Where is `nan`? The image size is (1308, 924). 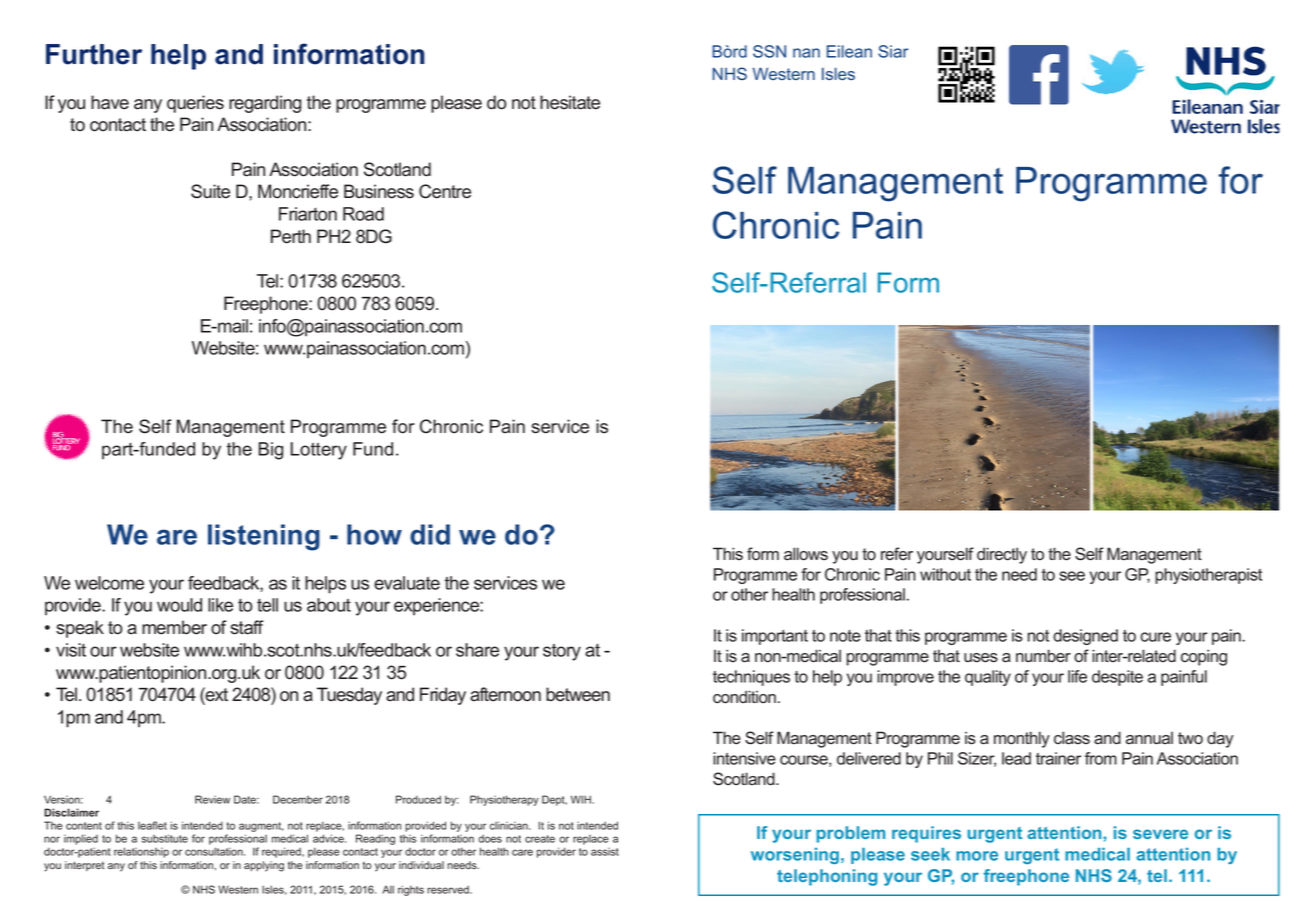
nan is located at coordinates (806, 53).
